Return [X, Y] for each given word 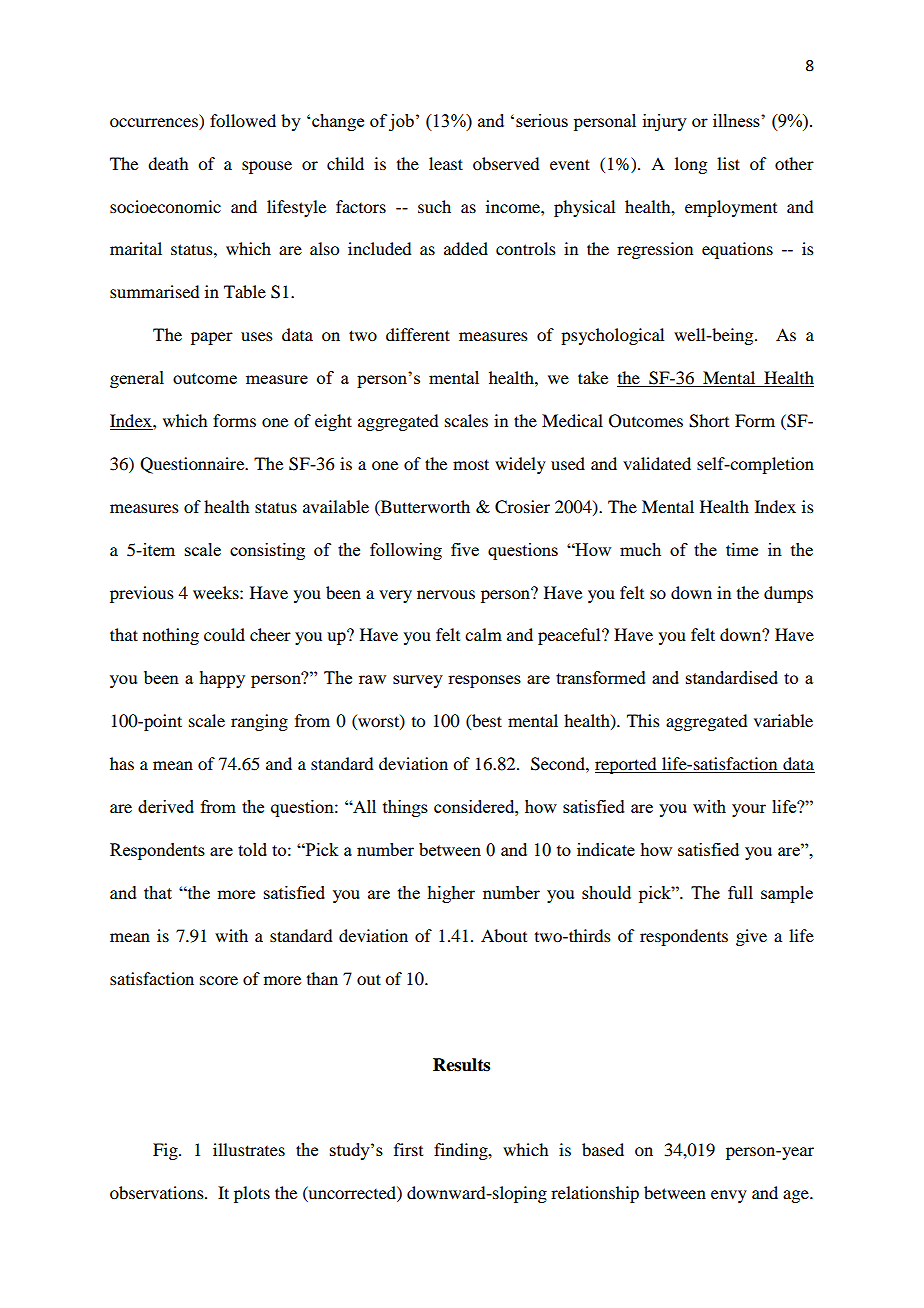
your [749, 810]
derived [166, 806]
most [471, 464]
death [168, 163]
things [405, 808]
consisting [267, 551]
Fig [166, 1151]
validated [657, 463]
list [728, 163]
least [446, 163]
